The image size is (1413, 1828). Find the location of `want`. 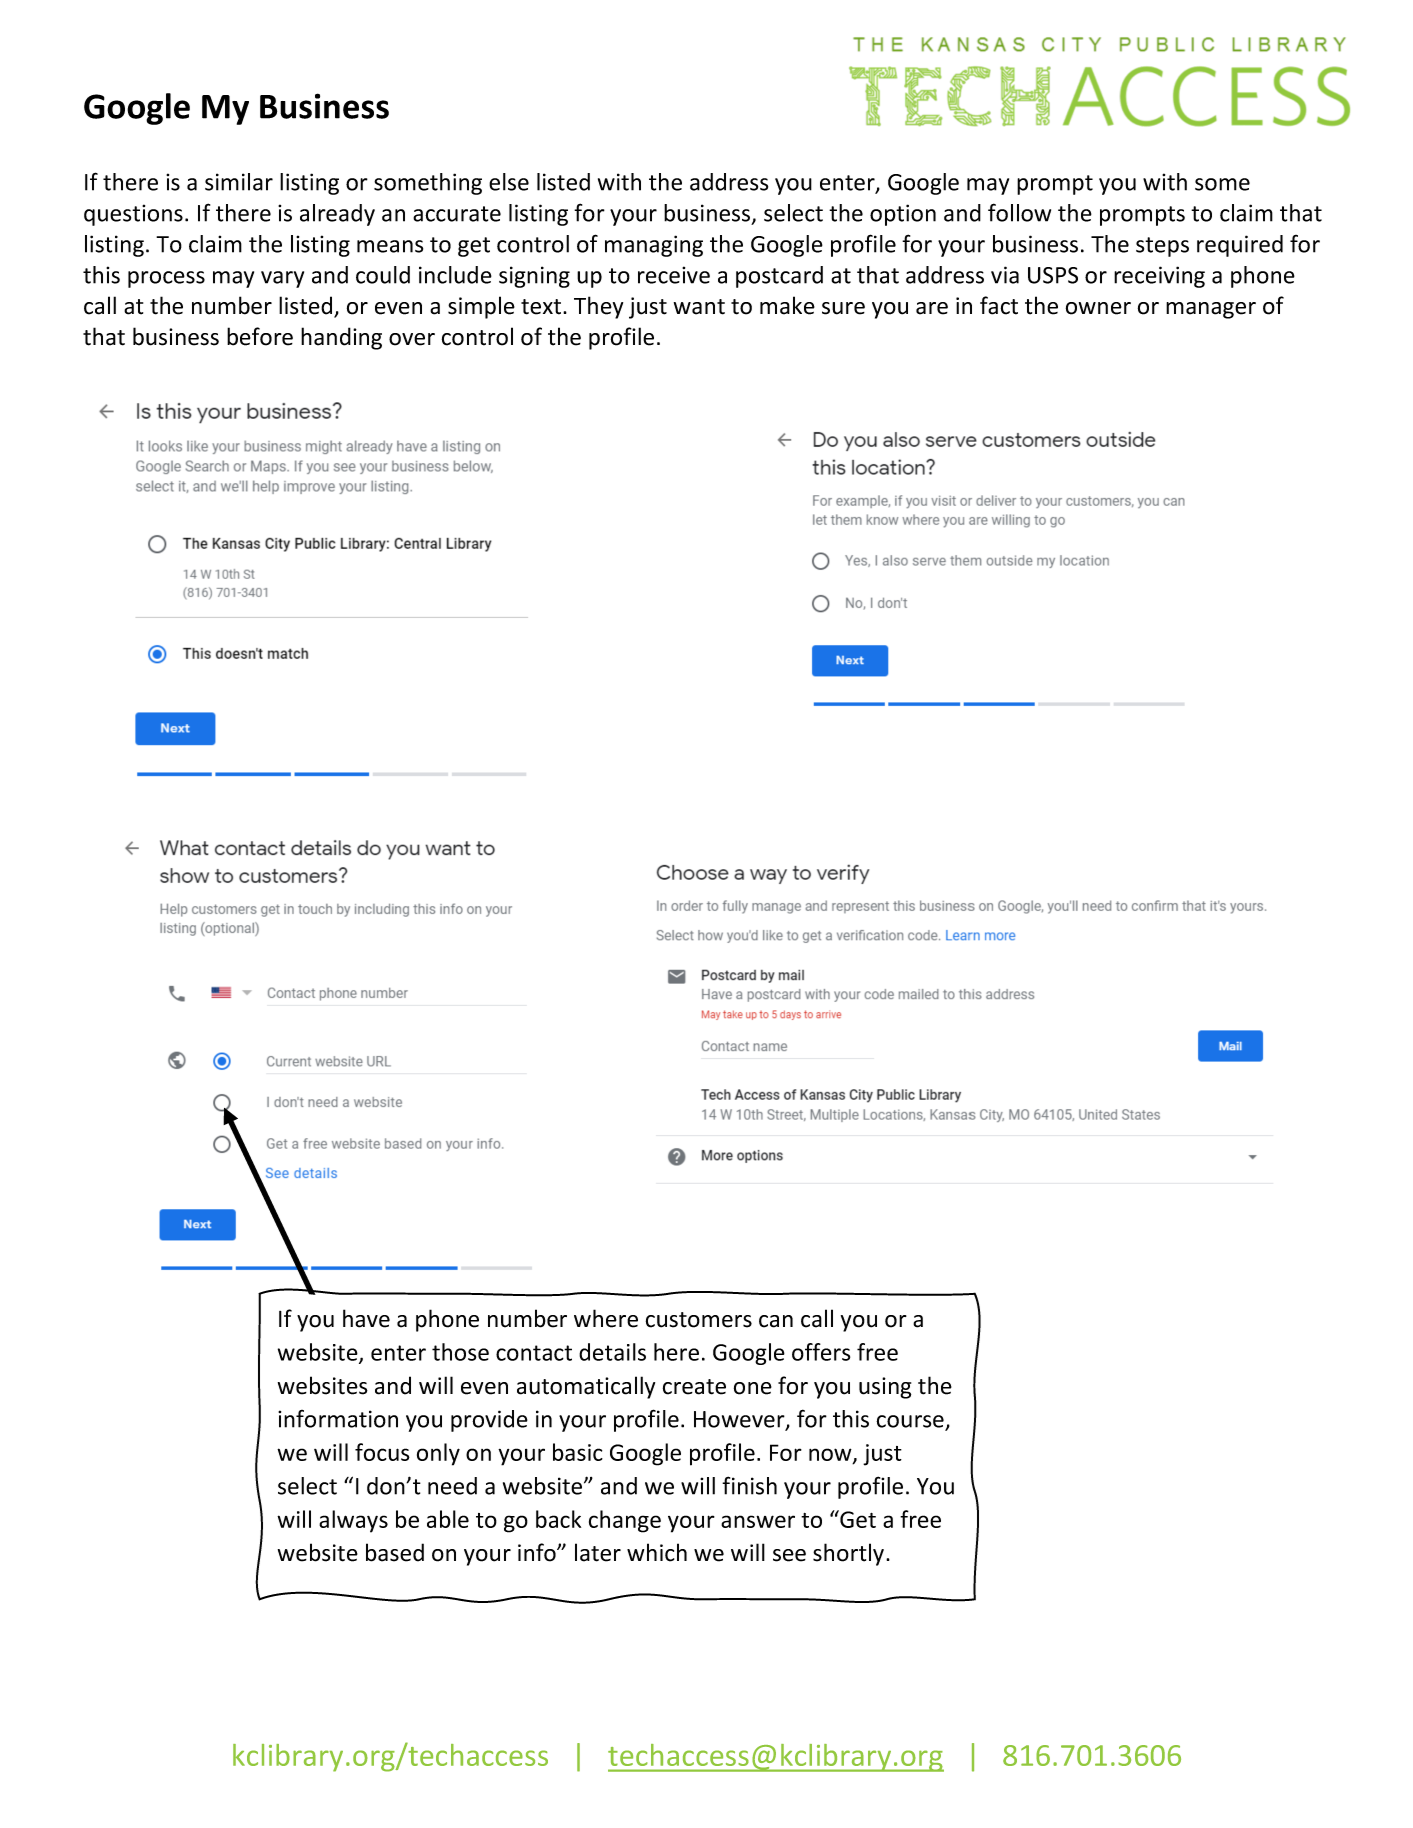

want is located at coordinates (699, 307).
